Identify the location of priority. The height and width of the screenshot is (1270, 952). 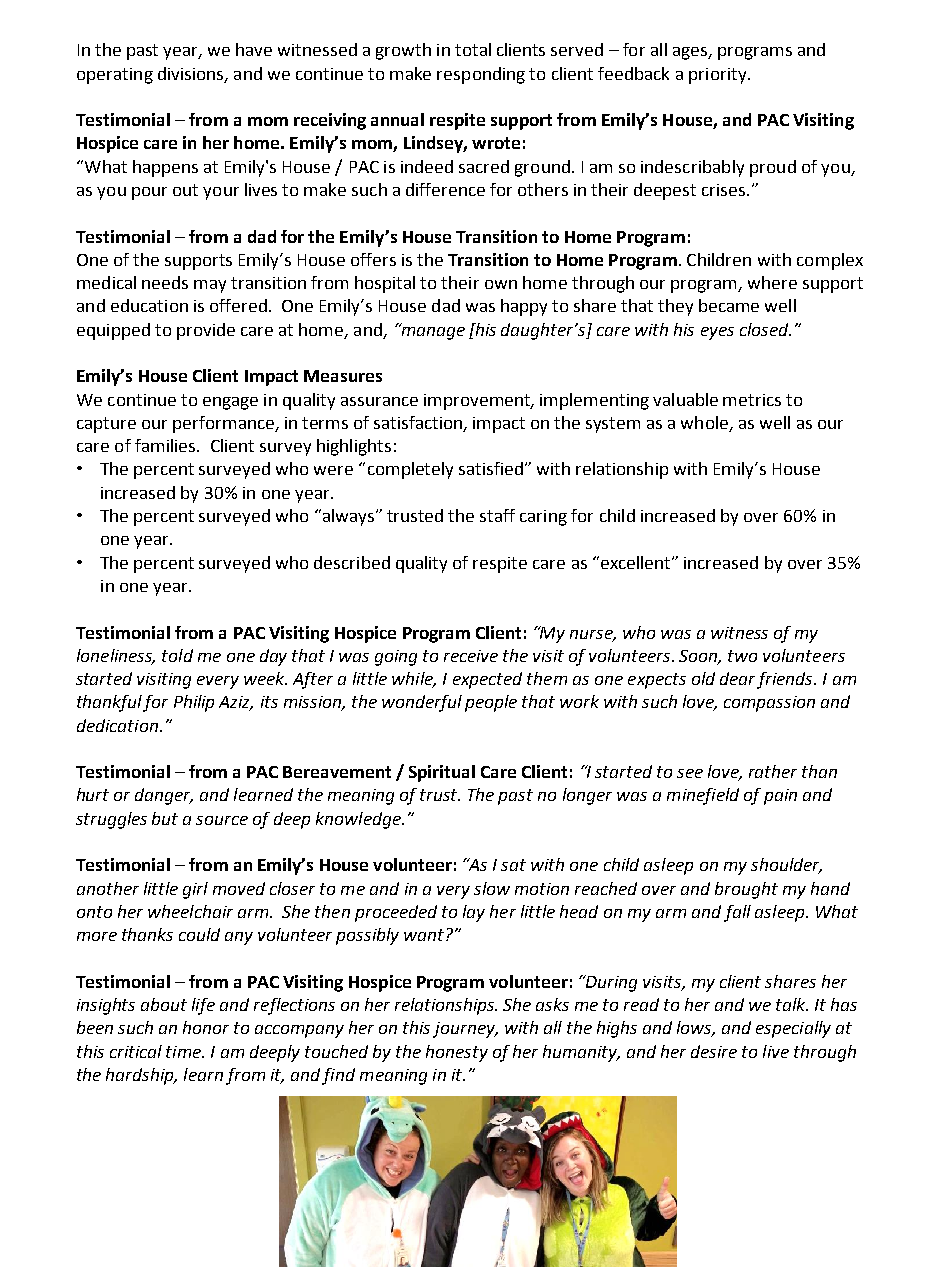
(719, 76).
